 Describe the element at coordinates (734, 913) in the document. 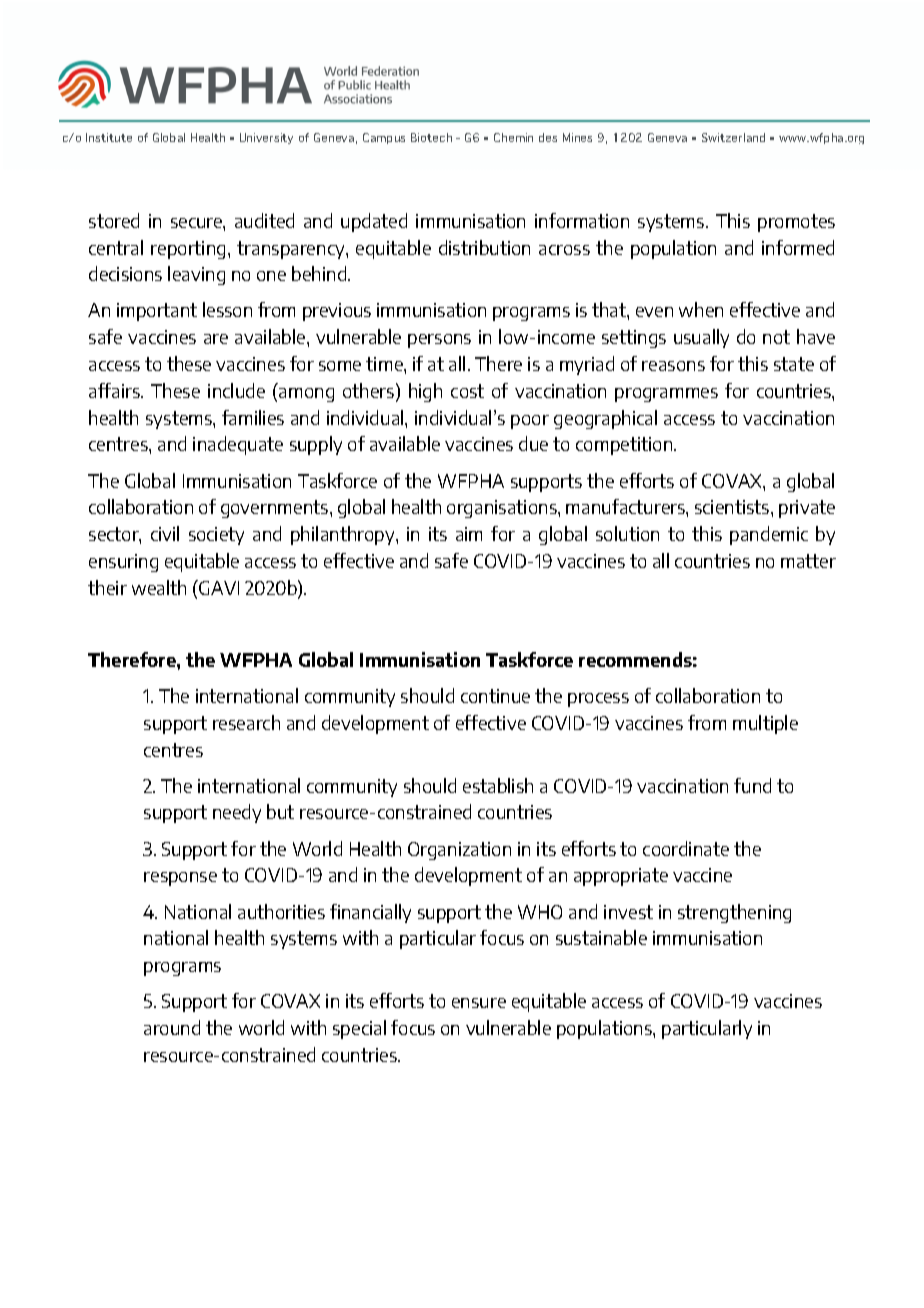

I see `strengthening` at that location.
